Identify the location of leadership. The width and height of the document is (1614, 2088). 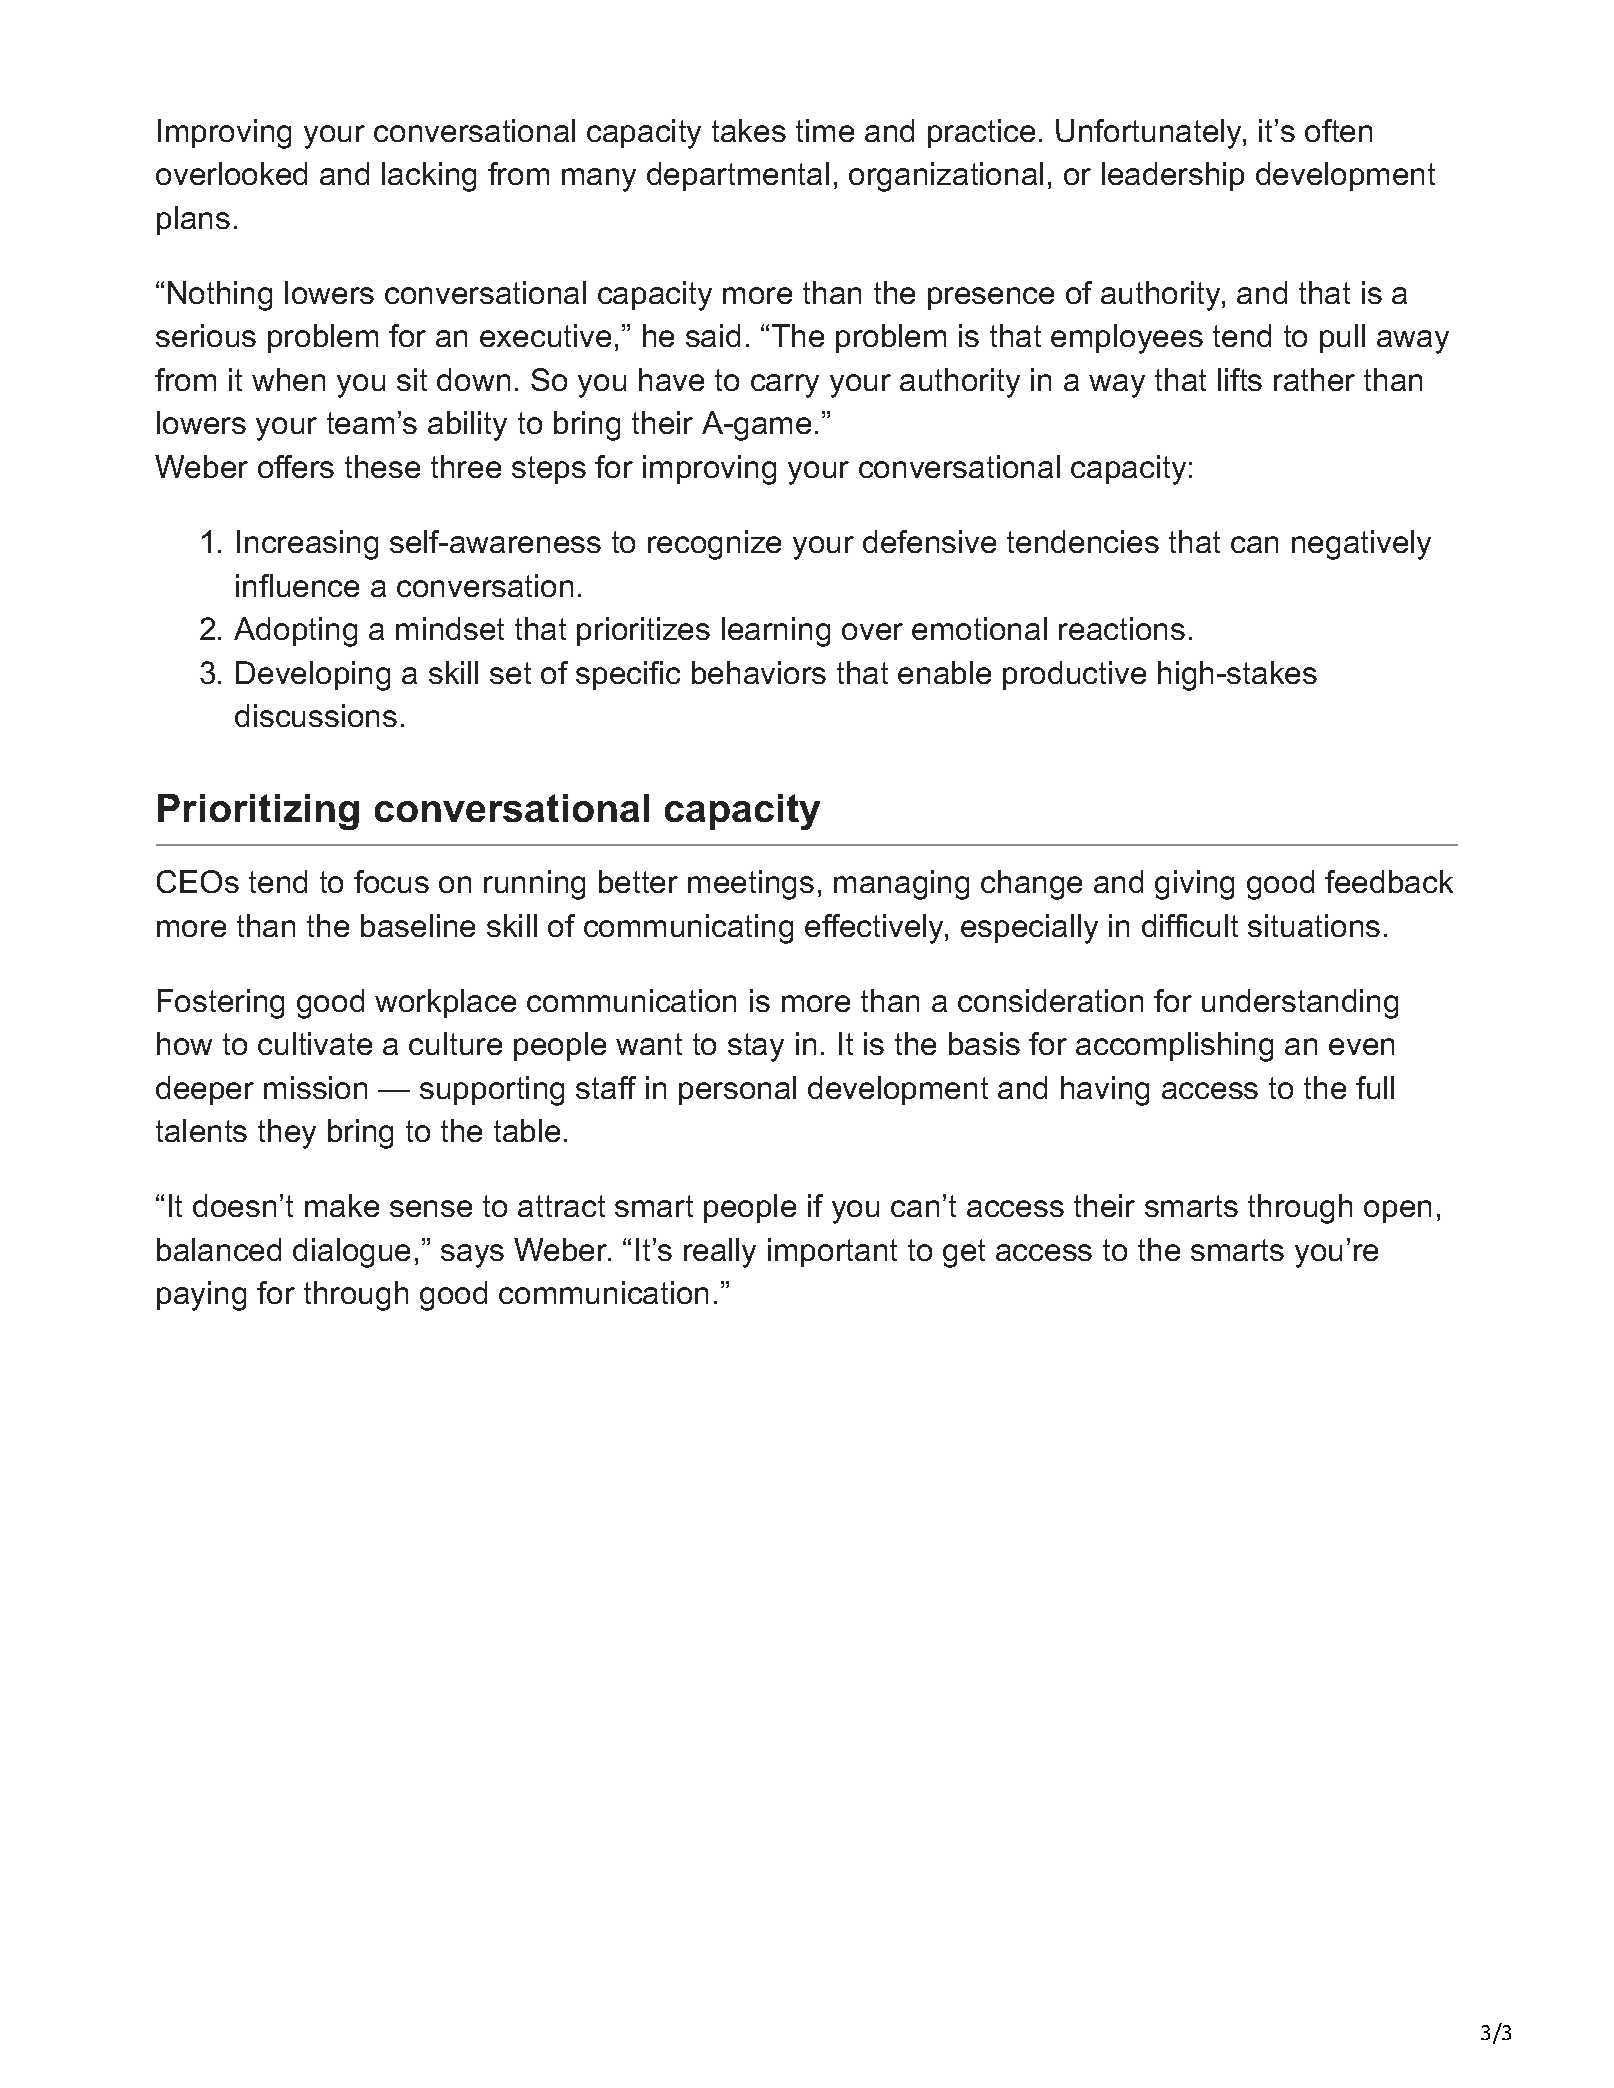
(1173, 176).
